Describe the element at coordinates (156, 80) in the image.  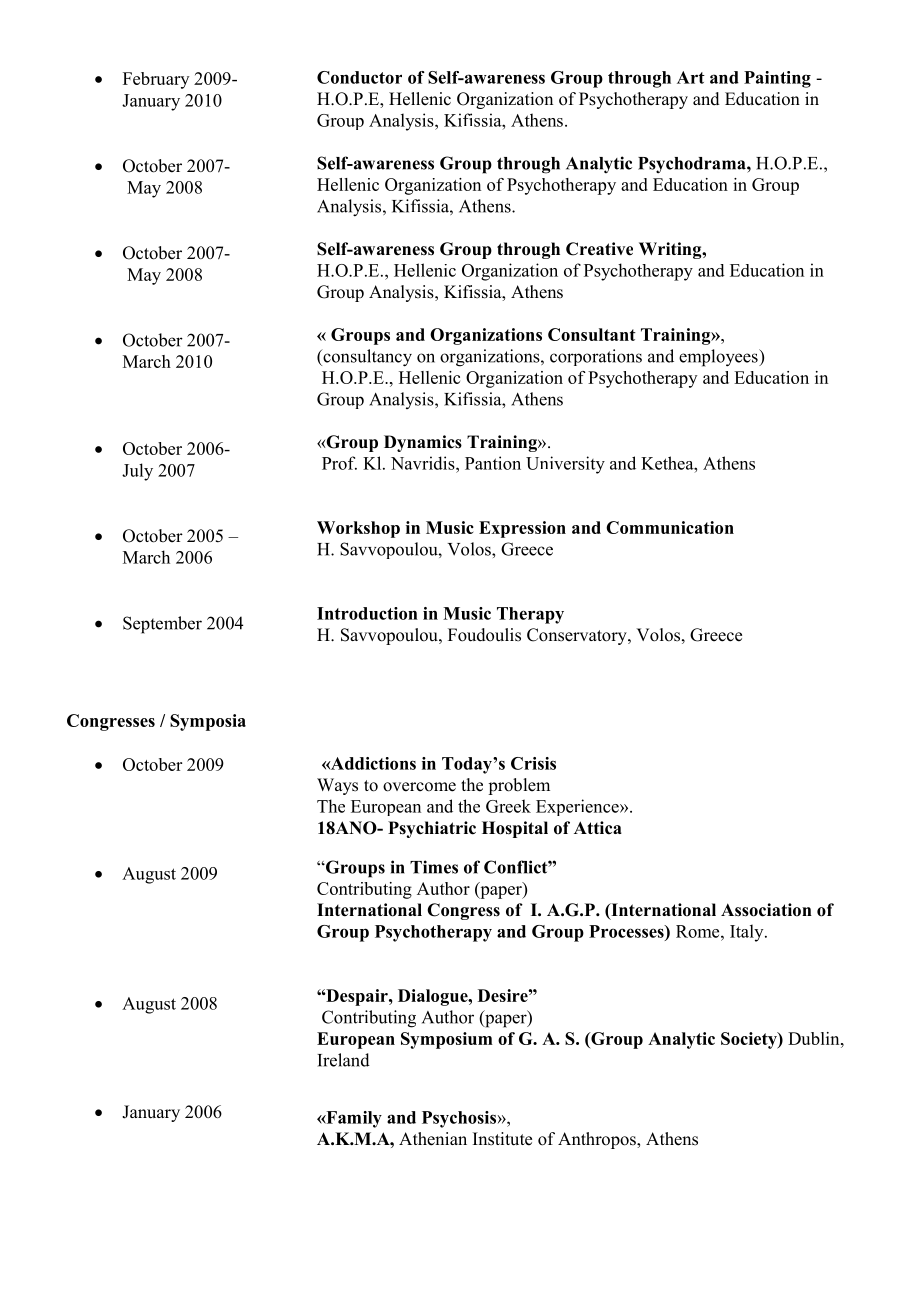
I see `February` at that location.
